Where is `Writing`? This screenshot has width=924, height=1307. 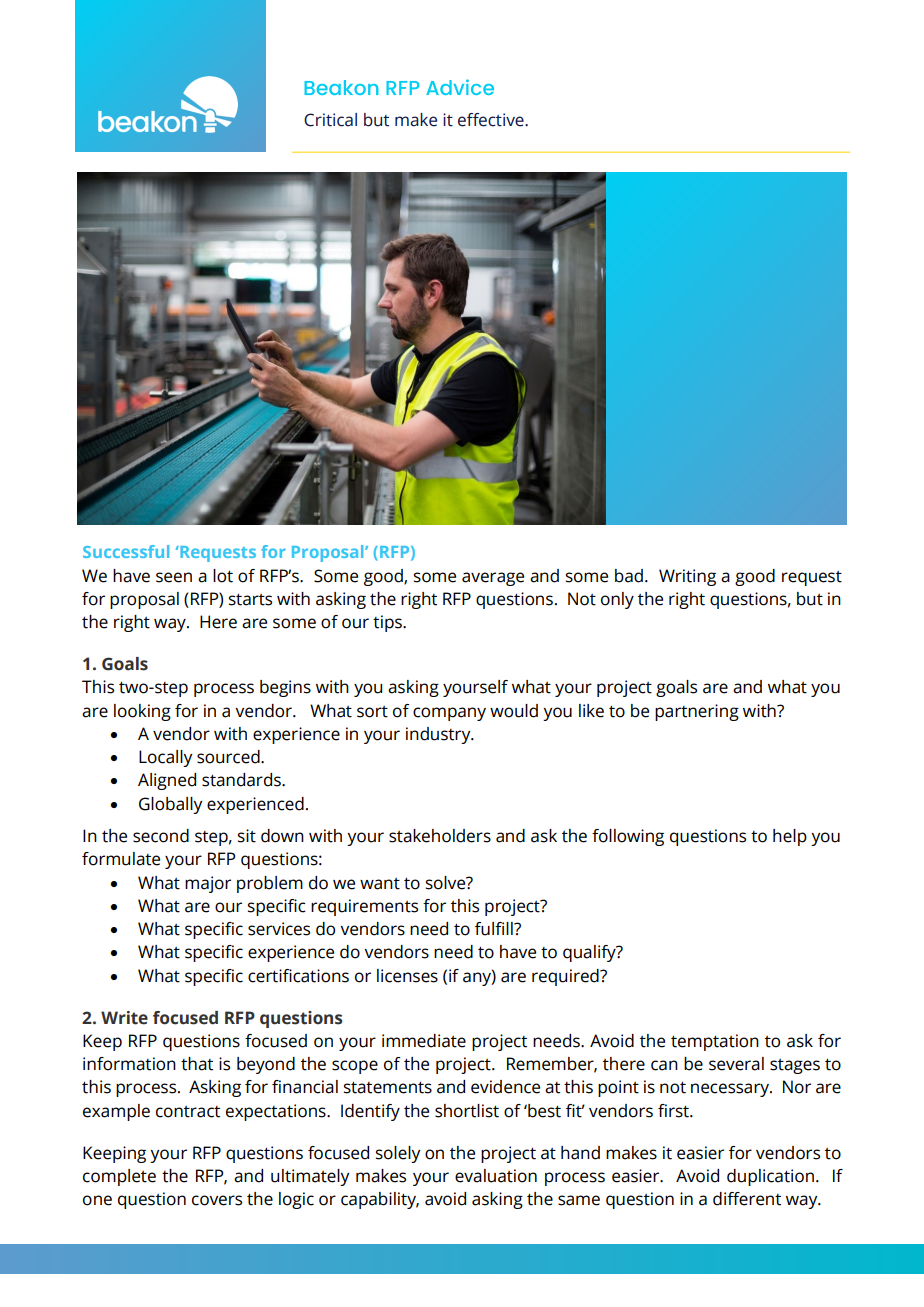
Writing is located at coordinates (687, 577).
